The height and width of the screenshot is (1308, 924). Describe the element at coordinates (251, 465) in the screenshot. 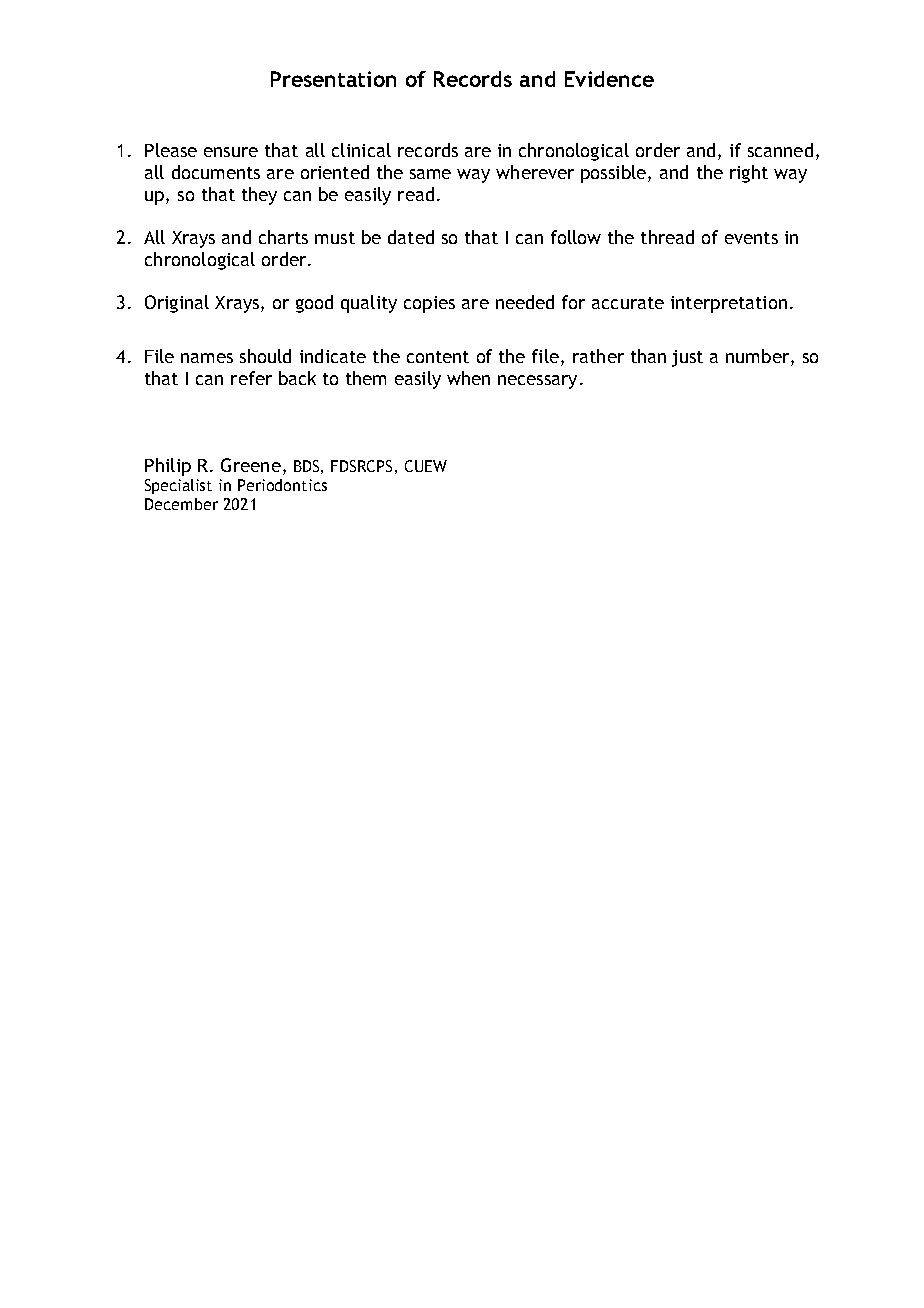

I see `Greene` at that location.
